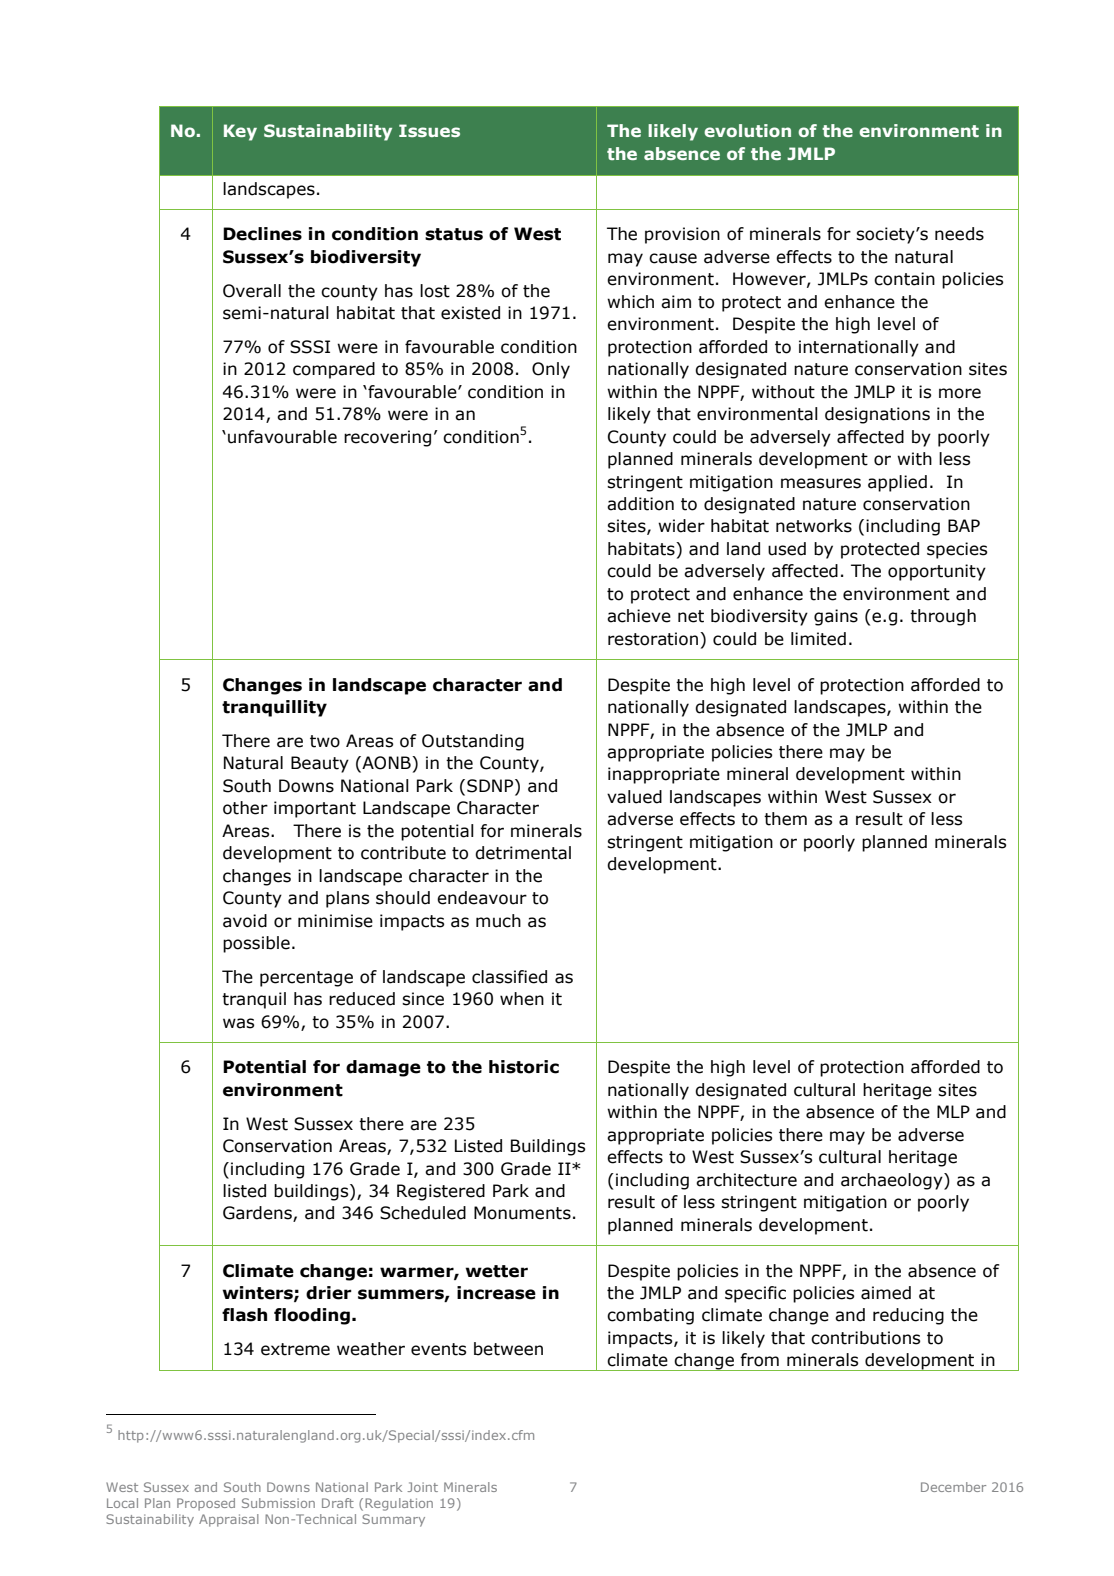 This screenshot has width=1114, height=1576. Describe the element at coordinates (320, 764) in the screenshot. I see `Beauty` at that location.
